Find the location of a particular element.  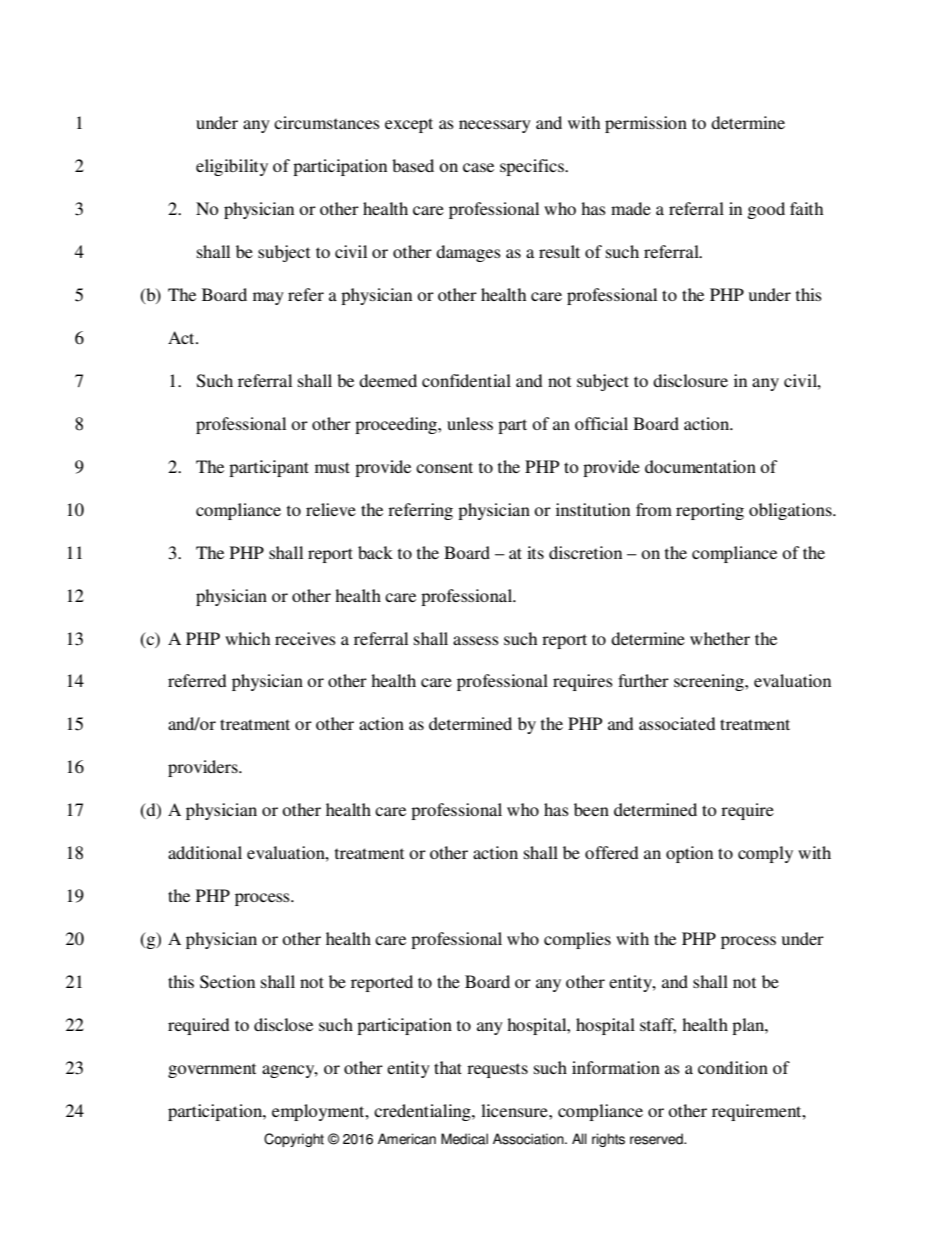

disclosure is located at coordinates (690, 380).
